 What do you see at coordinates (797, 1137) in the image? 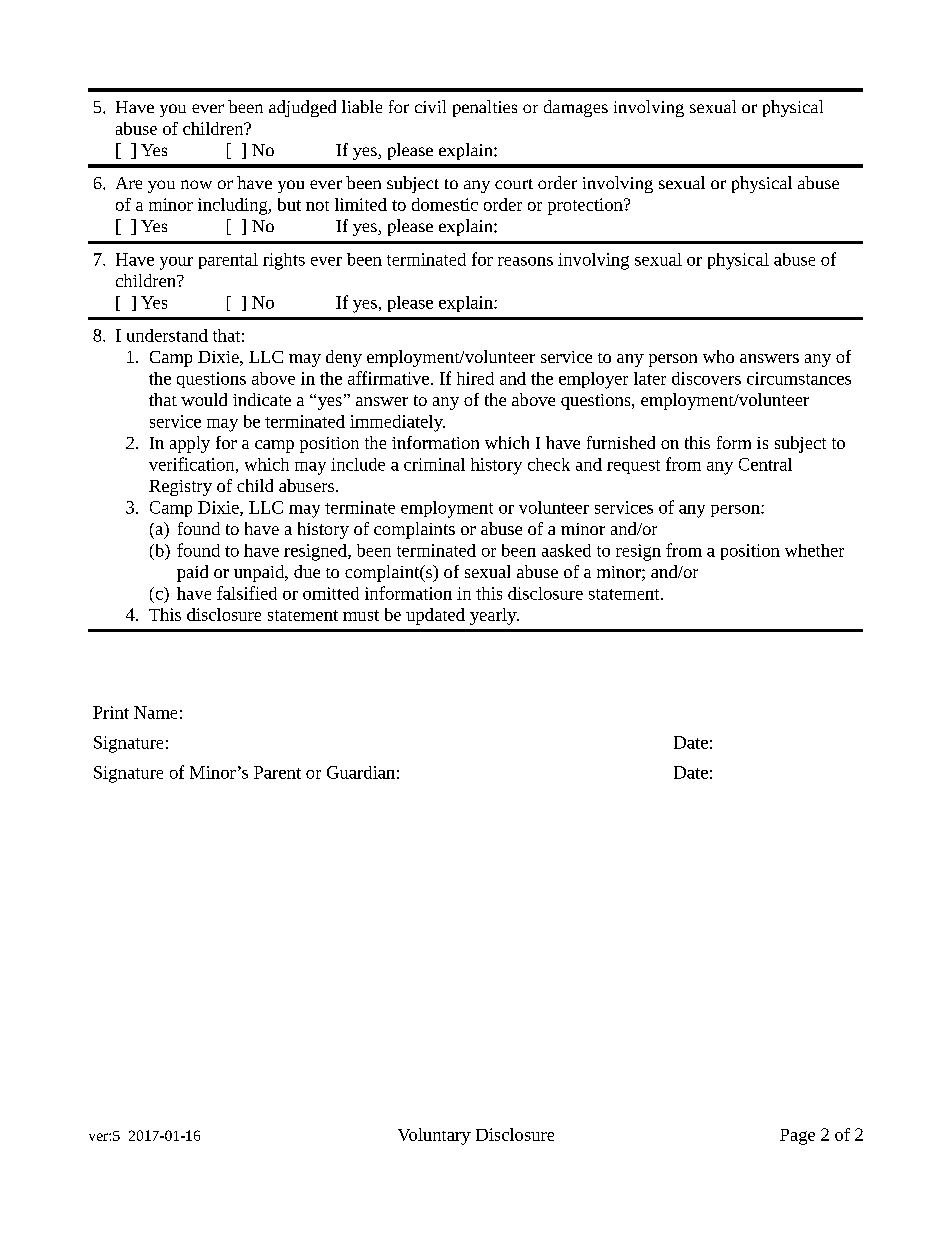
I see `Page` at bounding box center [797, 1137].
